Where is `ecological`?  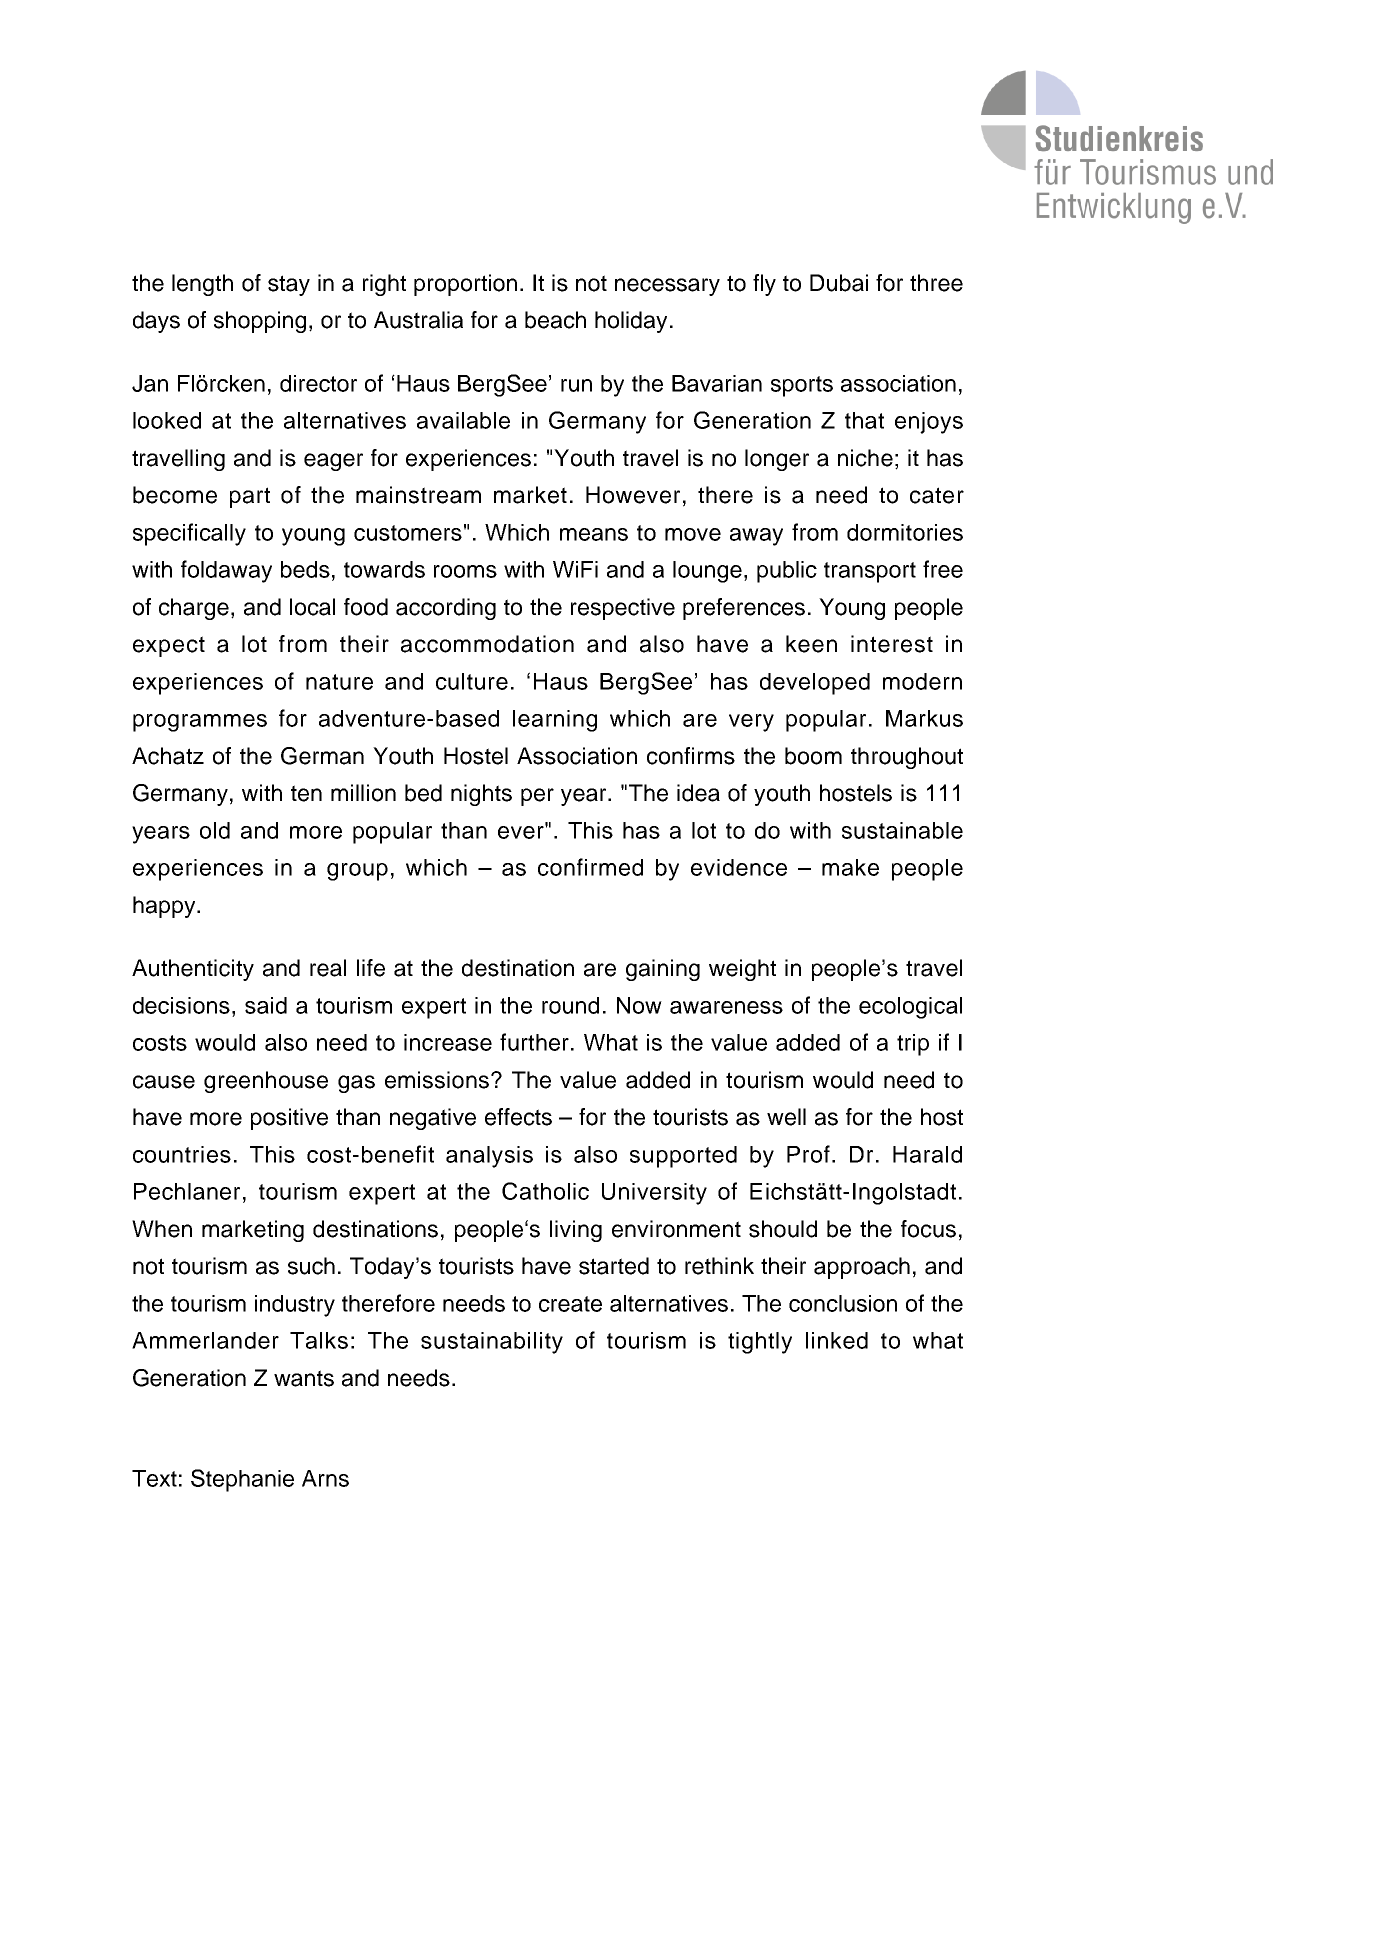
ecological is located at coordinates (910, 1008).
